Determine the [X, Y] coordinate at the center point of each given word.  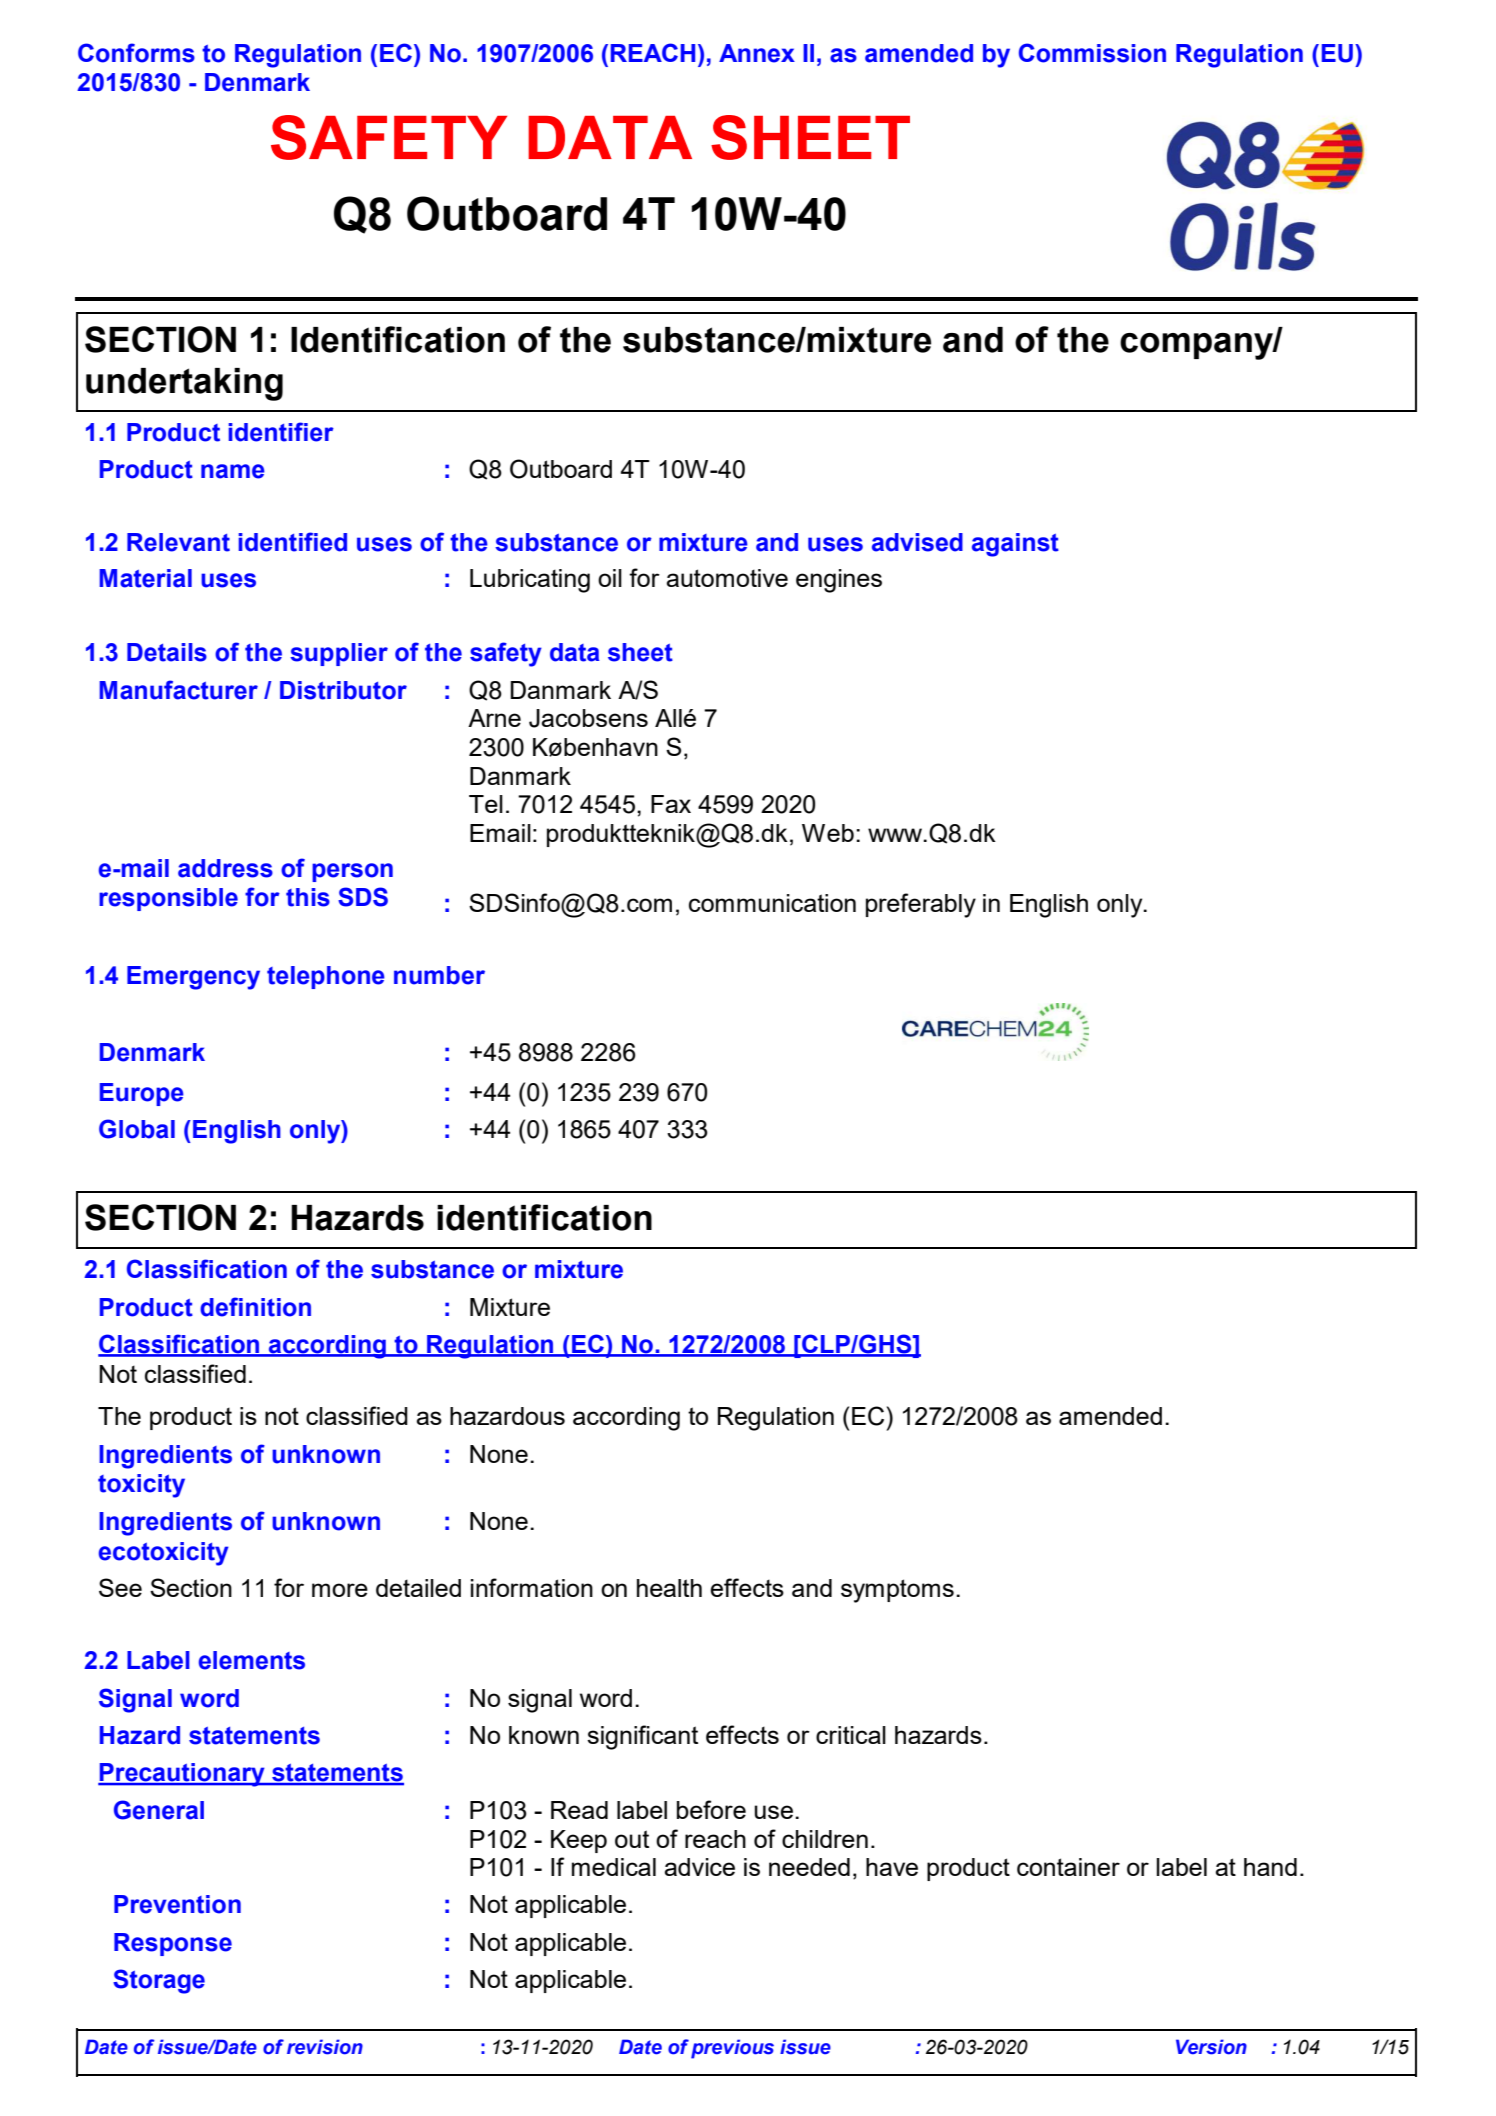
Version [1211, 2047]
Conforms [136, 53]
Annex [757, 53]
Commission [1092, 53]
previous [732, 2049]
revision [325, 2047]
